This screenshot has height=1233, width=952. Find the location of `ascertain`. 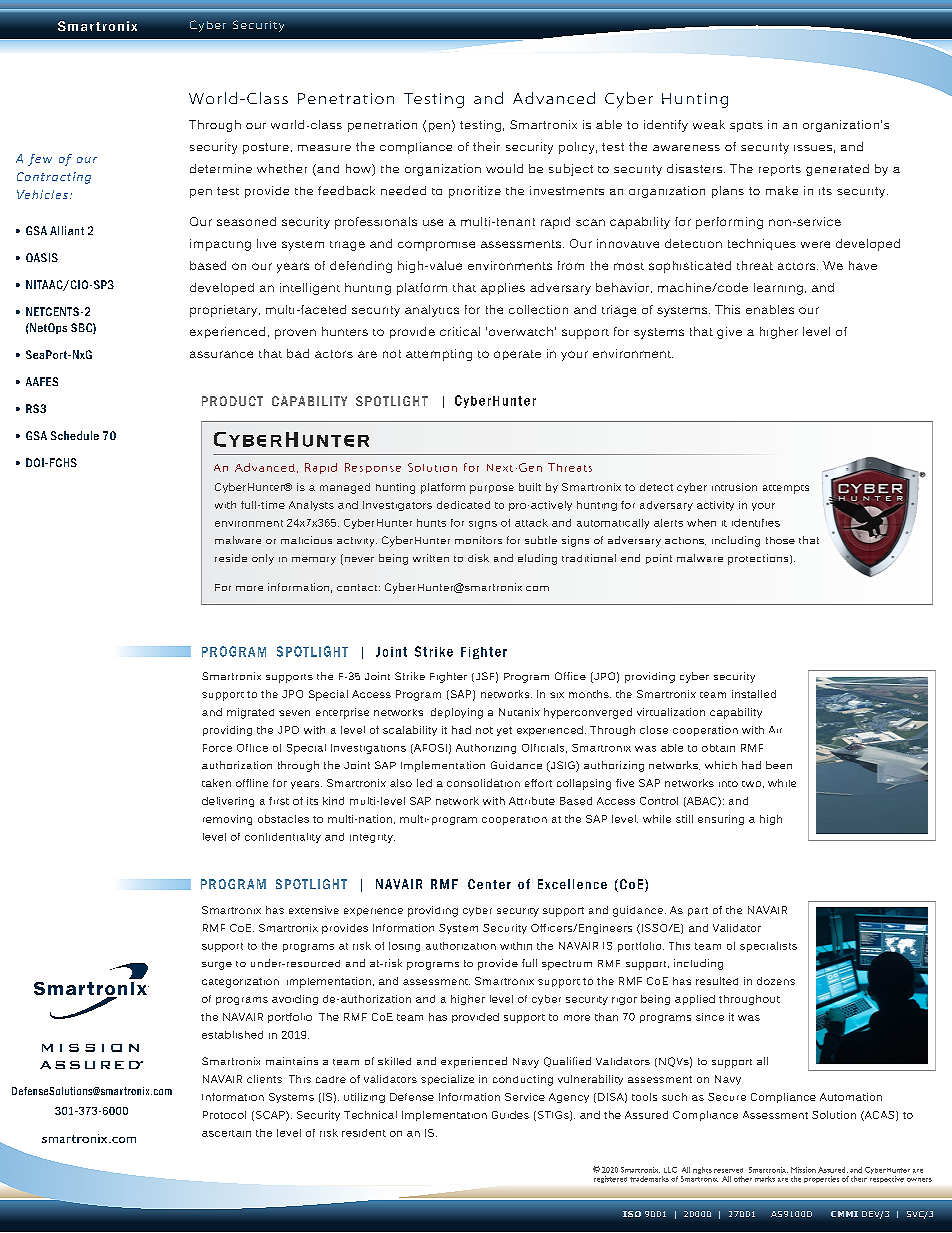

ascertain is located at coordinates (226, 1133).
